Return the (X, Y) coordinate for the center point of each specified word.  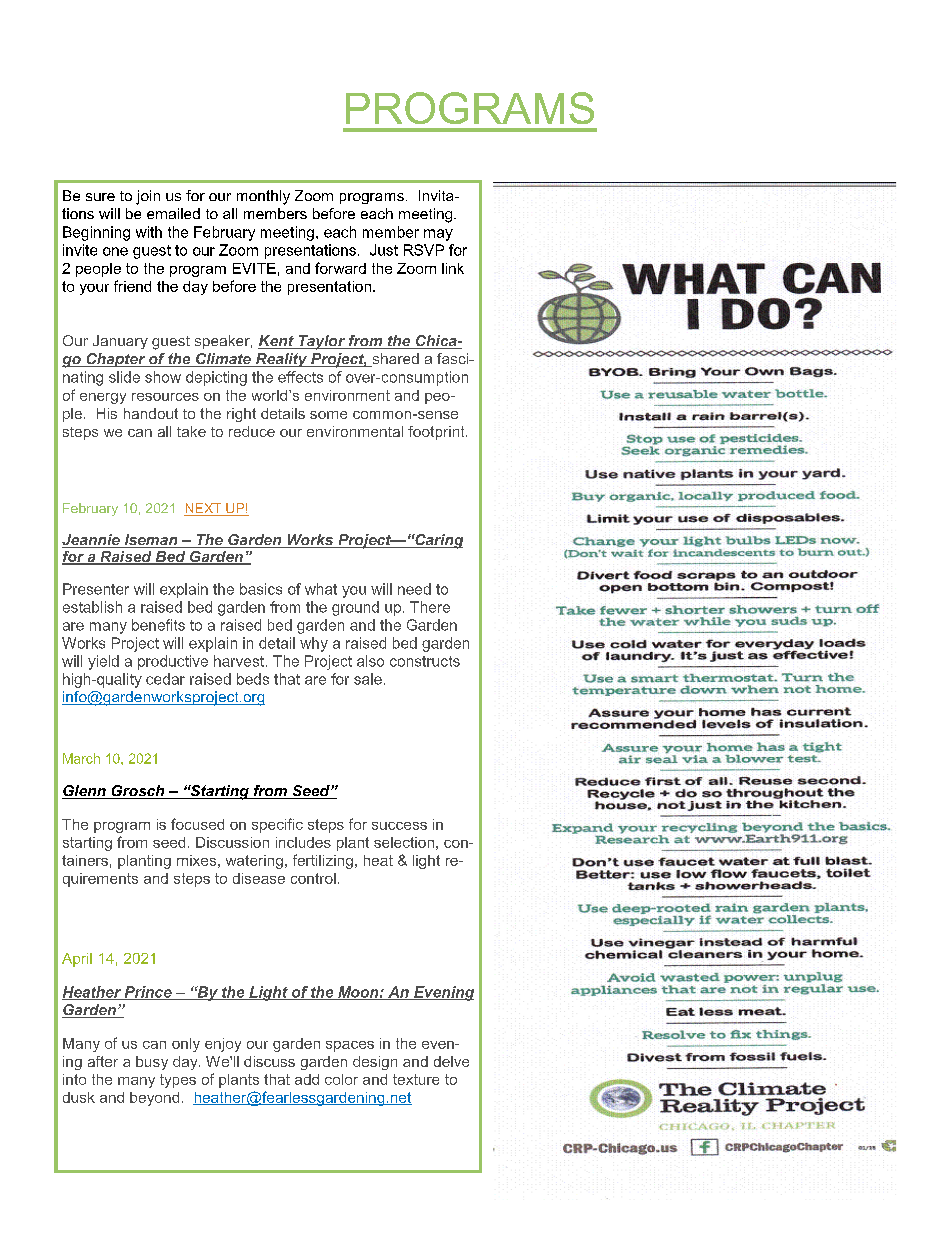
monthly (263, 197)
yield (103, 662)
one (115, 251)
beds (253, 679)
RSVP (424, 250)
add (307, 1079)
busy (152, 1063)
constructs (425, 661)
